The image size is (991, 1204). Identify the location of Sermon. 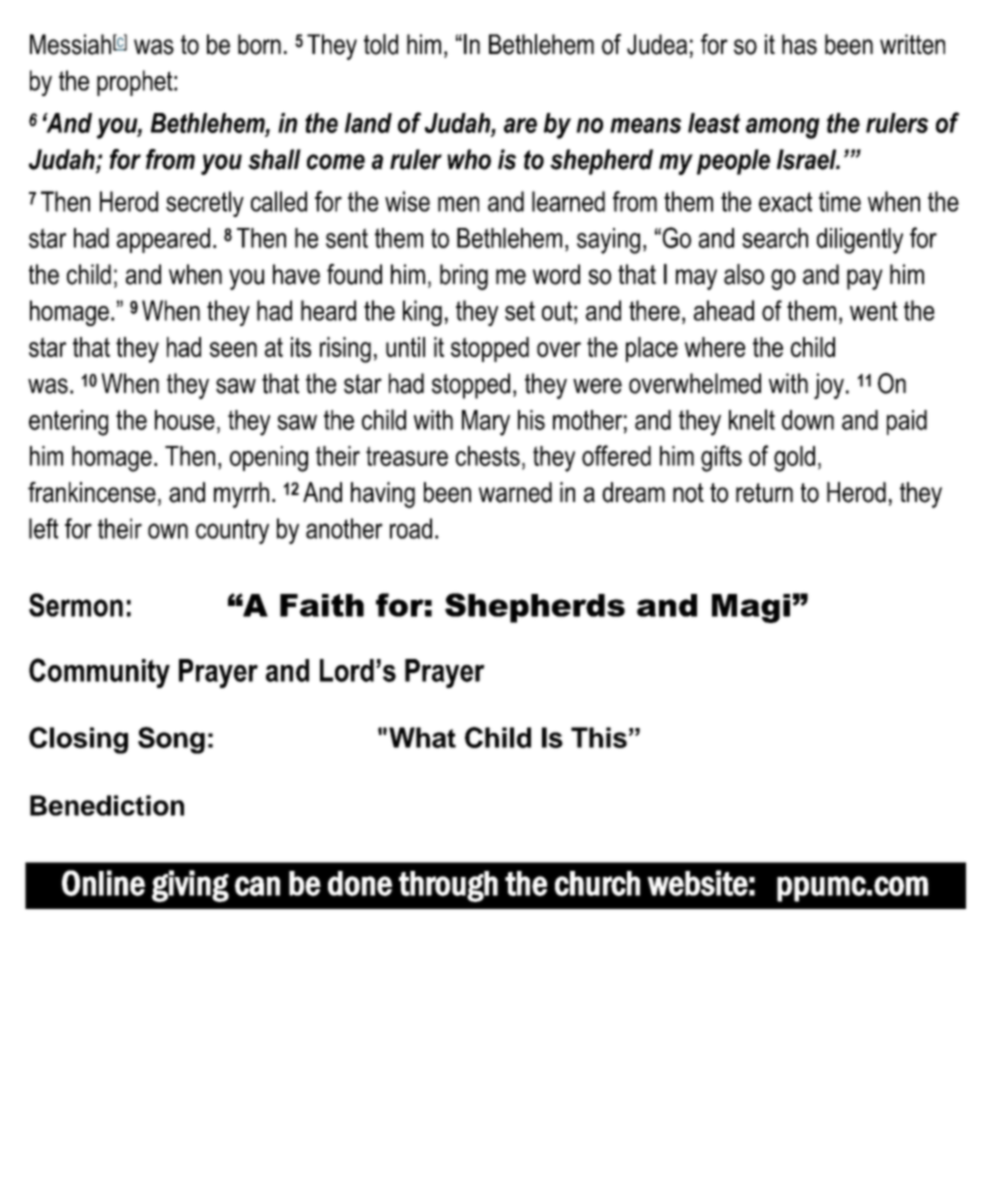
(76, 605).
